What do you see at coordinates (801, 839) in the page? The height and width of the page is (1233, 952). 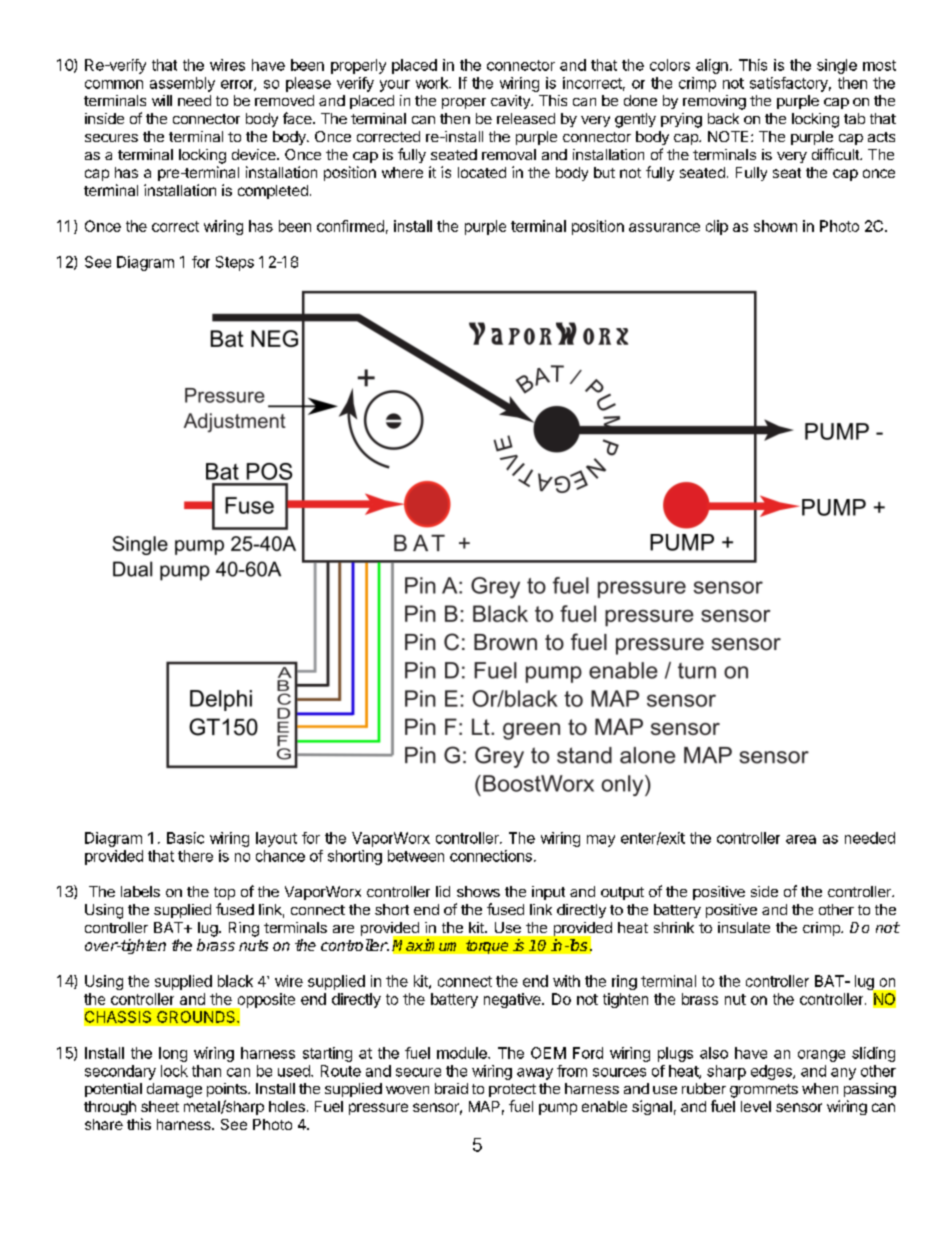 I see `area` at bounding box center [801, 839].
